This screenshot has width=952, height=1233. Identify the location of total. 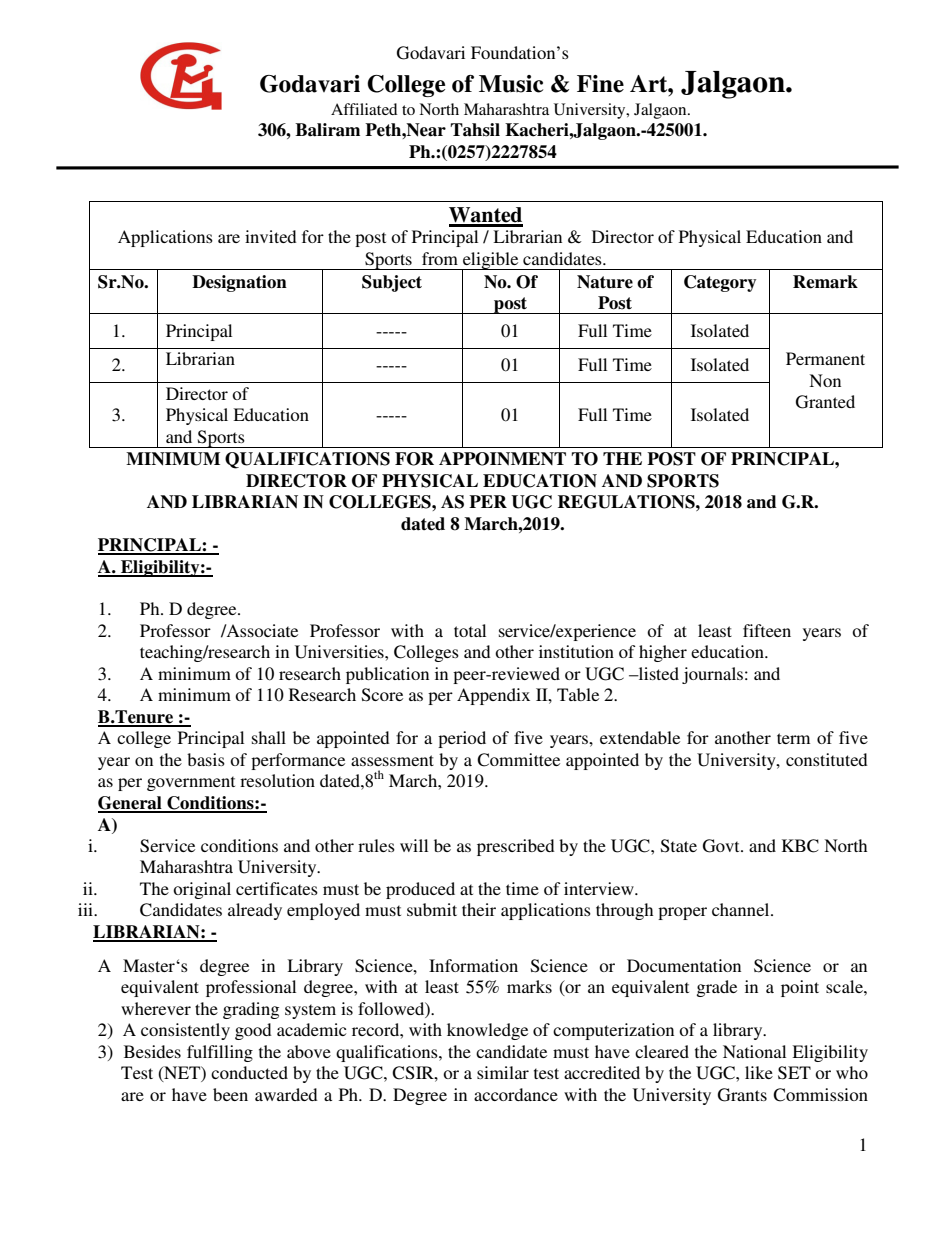
(470, 630).
